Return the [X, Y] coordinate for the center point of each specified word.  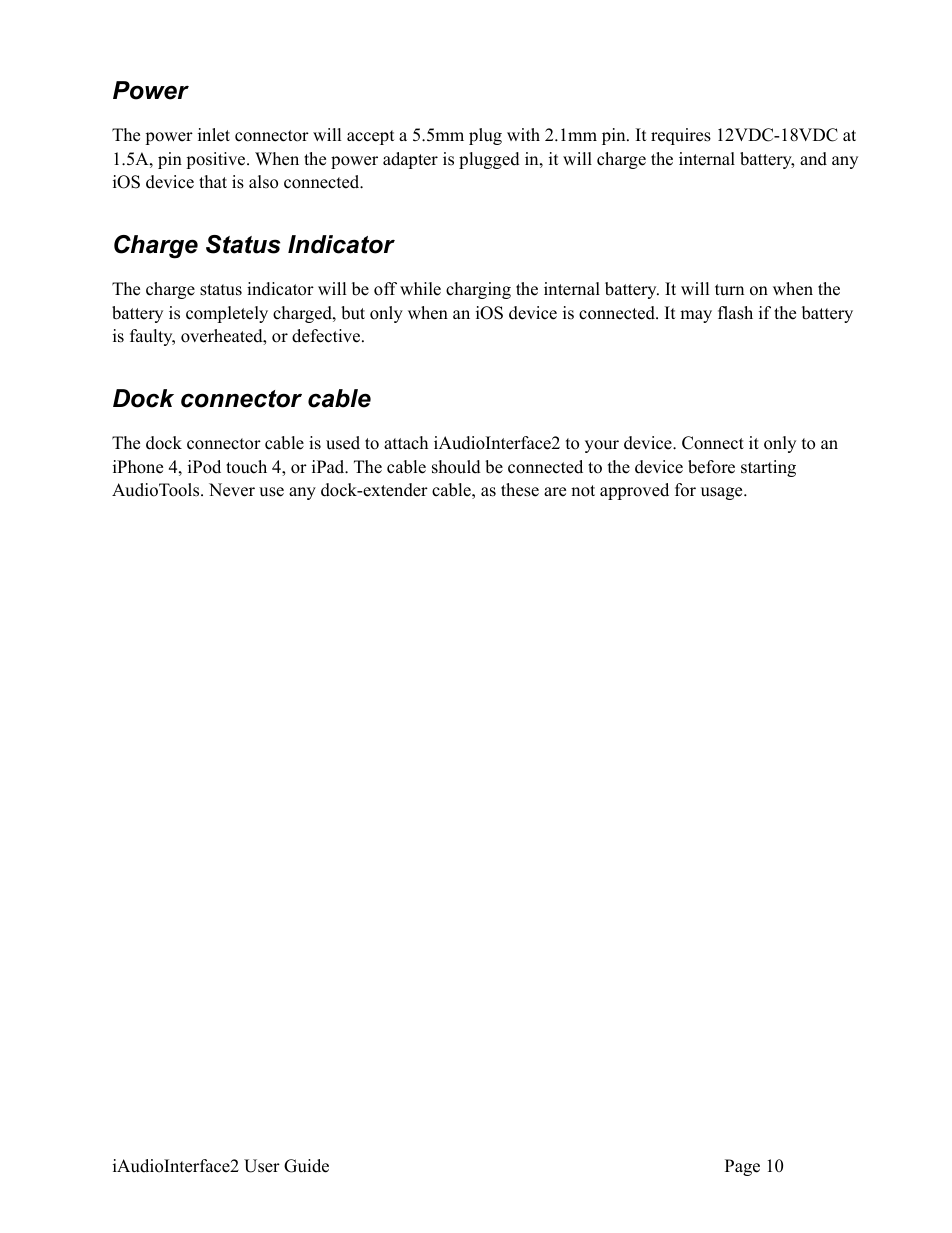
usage [723, 493]
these [520, 490]
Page [742, 1167]
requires [681, 136]
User [262, 1166]
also [263, 182]
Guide [306, 1166]
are [555, 492]
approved [634, 491]
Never [232, 490]
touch [246, 467]
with [523, 134]
